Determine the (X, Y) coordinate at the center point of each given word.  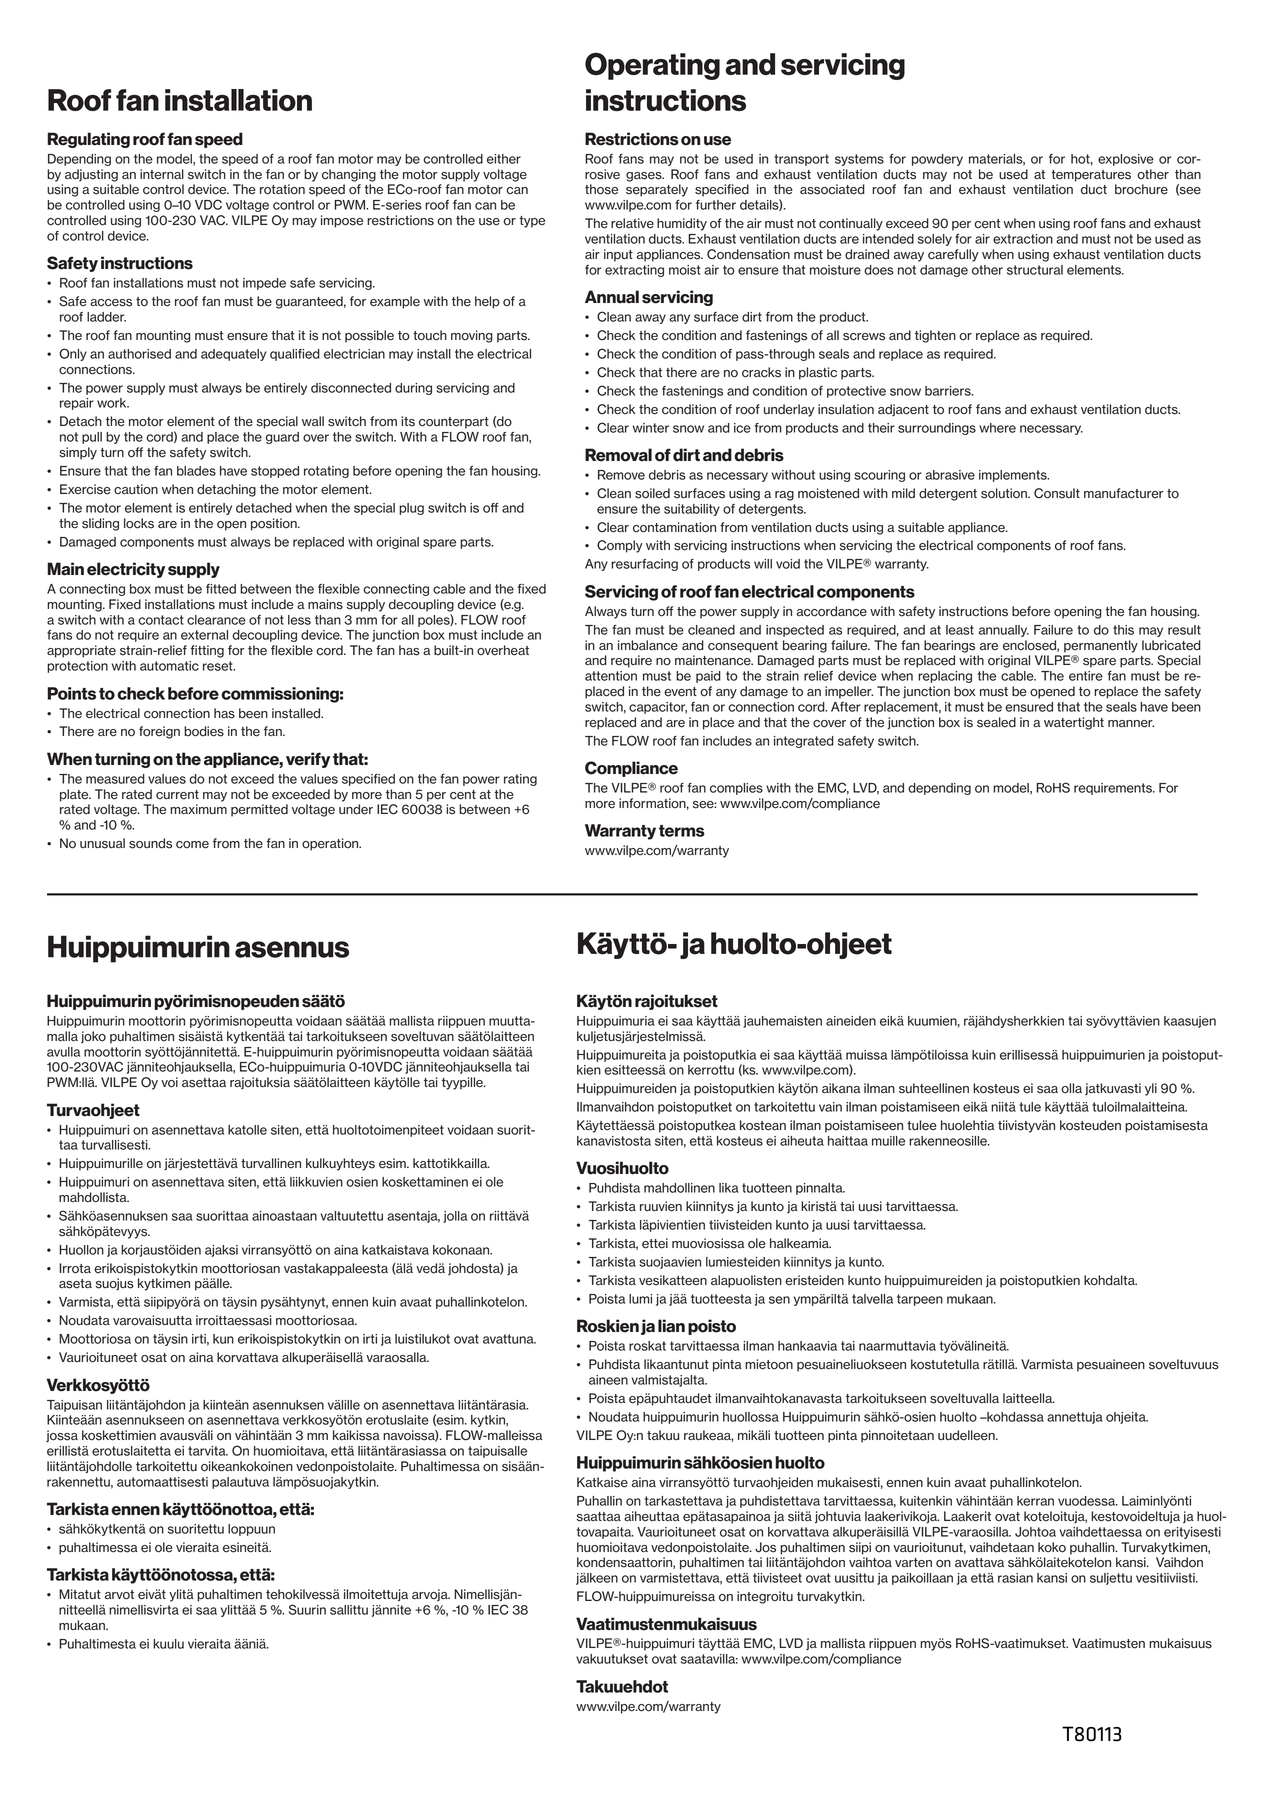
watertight (1074, 723)
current (177, 795)
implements (1014, 476)
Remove (621, 475)
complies (736, 789)
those (601, 189)
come (192, 845)
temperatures (1091, 176)
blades (196, 471)
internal (162, 174)
